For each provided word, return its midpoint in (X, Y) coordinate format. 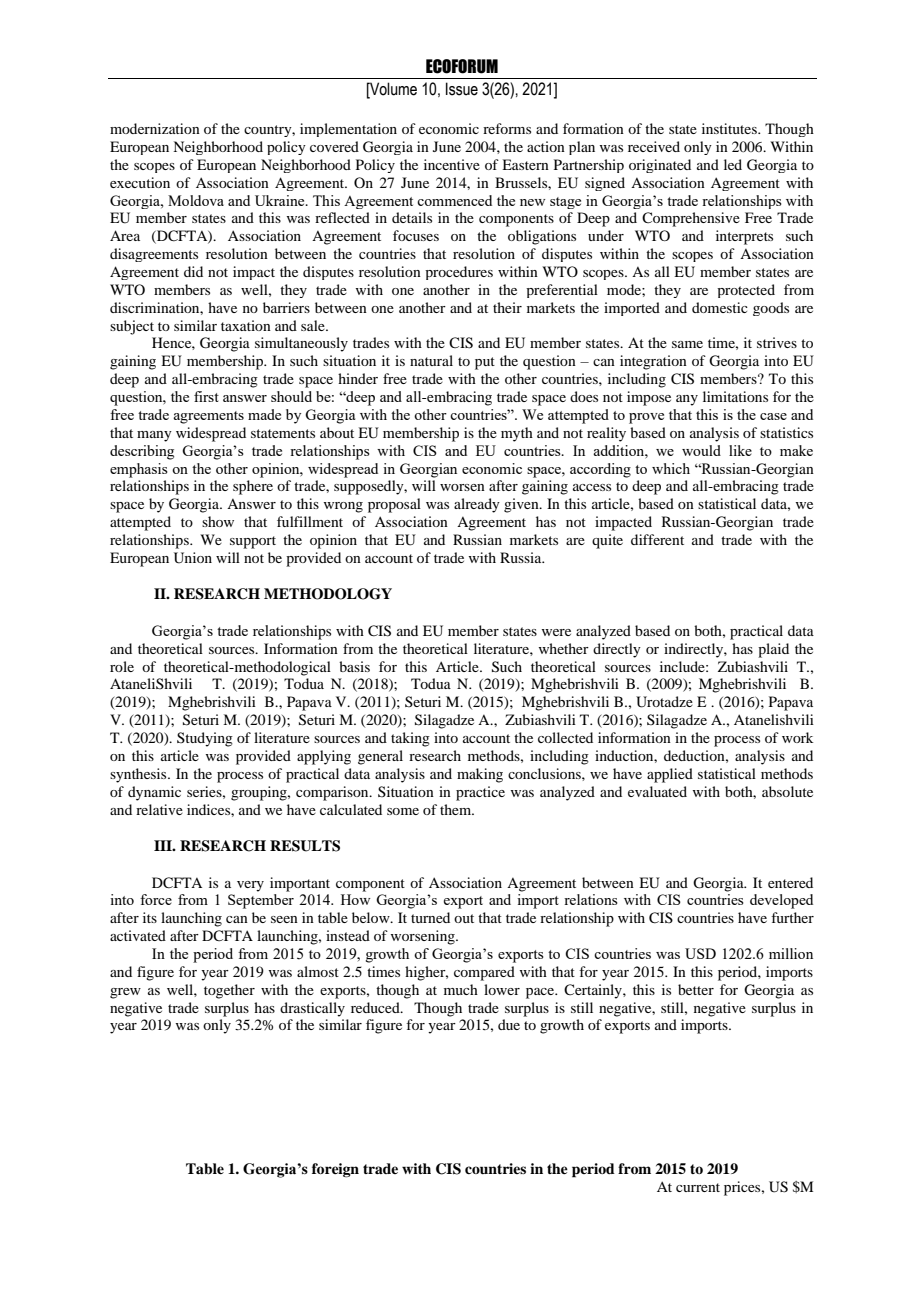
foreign (335, 1170)
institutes (730, 128)
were (556, 632)
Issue (462, 89)
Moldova (196, 200)
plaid (773, 650)
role (122, 666)
